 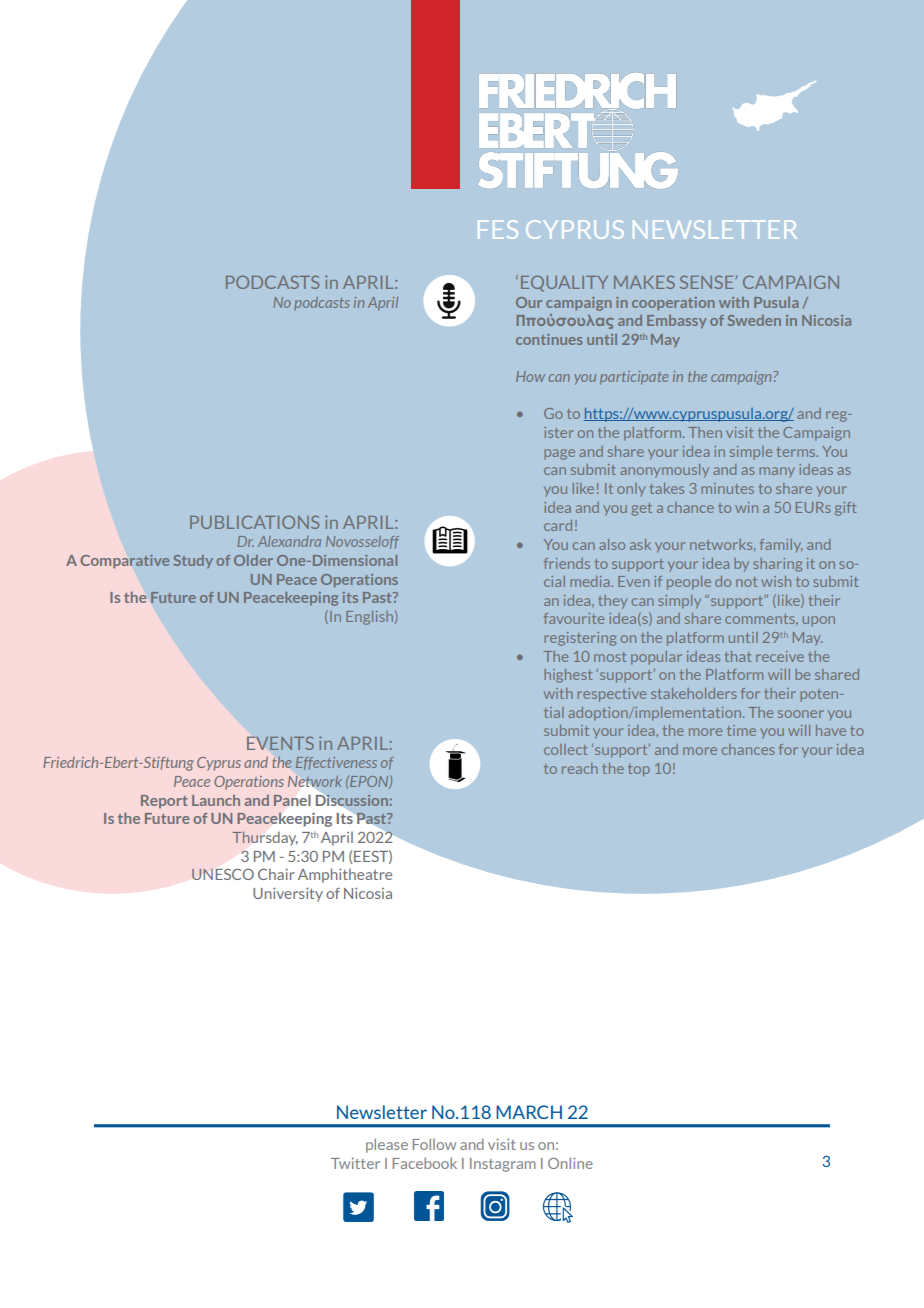 What do you see at coordinates (801, 714) in the screenshot?
I see `sooner` at bounding box center [801, 714].
